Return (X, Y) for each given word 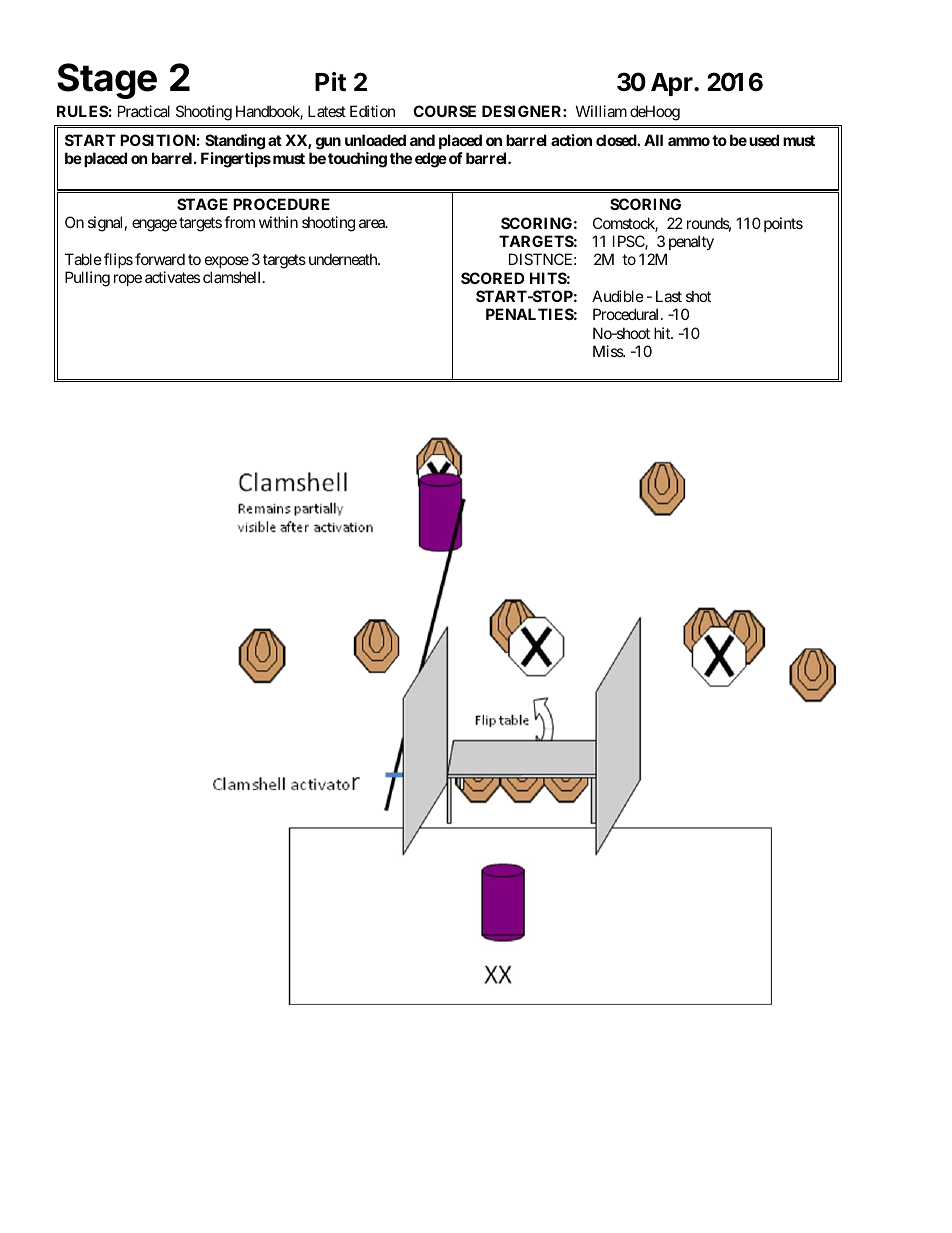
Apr (673, 84)
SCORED (492, 278)
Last (669, 296)
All (653, 140)
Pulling (87, 279)
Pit (330, 81)
